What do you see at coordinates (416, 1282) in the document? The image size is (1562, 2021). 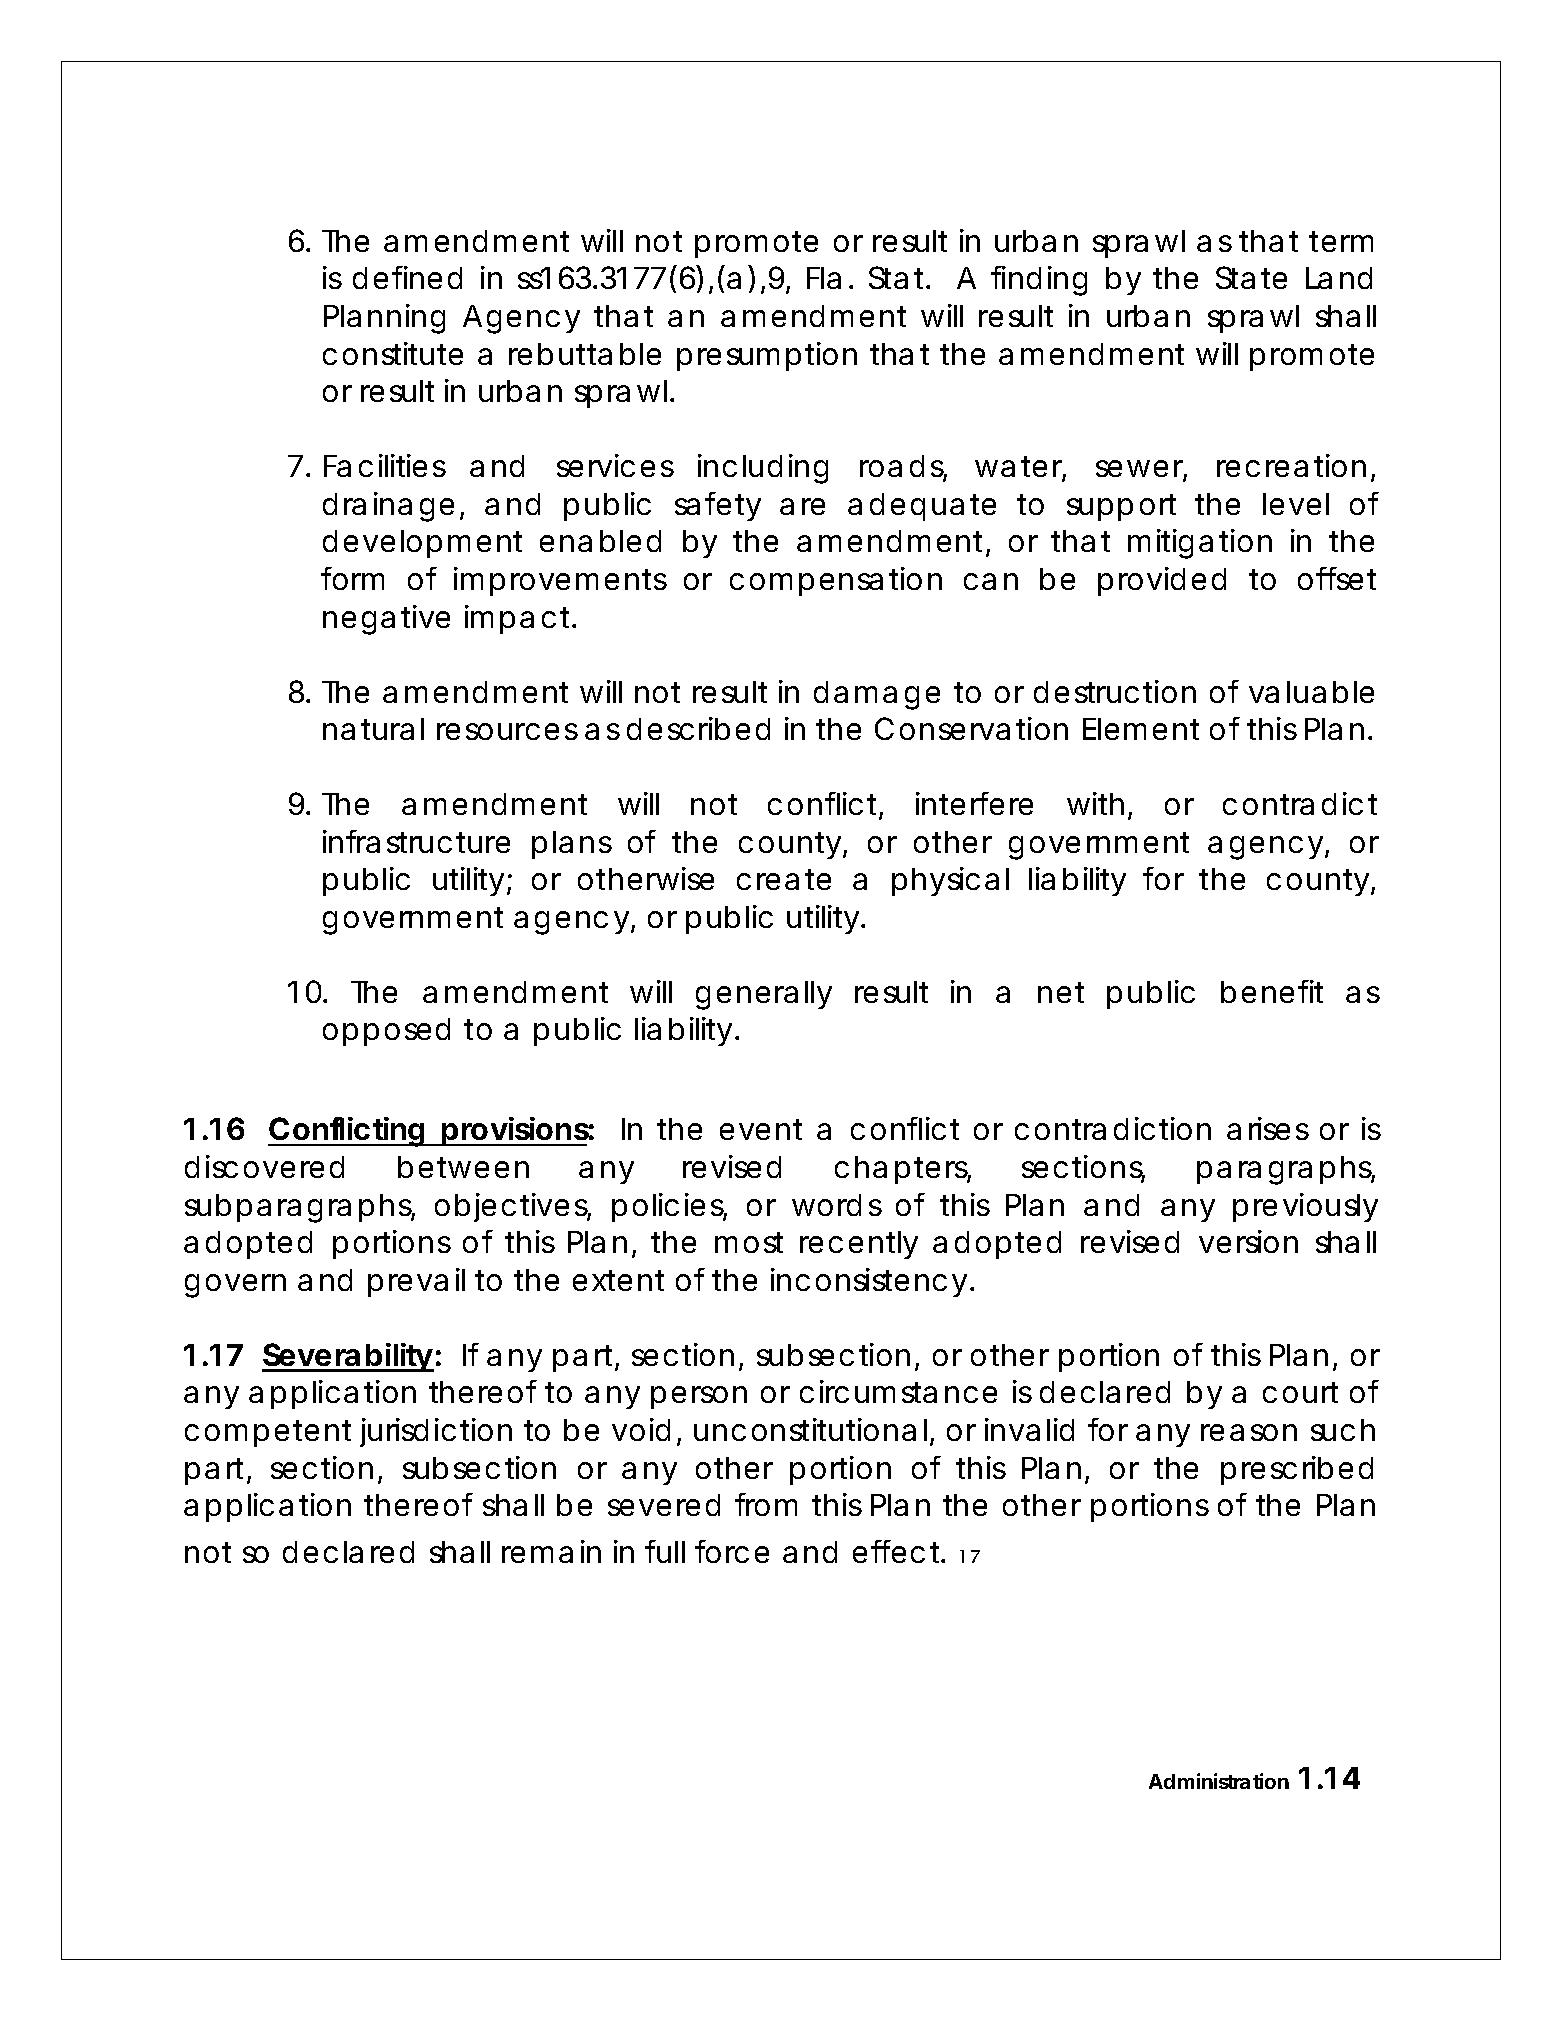 I see `prevail` at bounding box center [416, 1282].
